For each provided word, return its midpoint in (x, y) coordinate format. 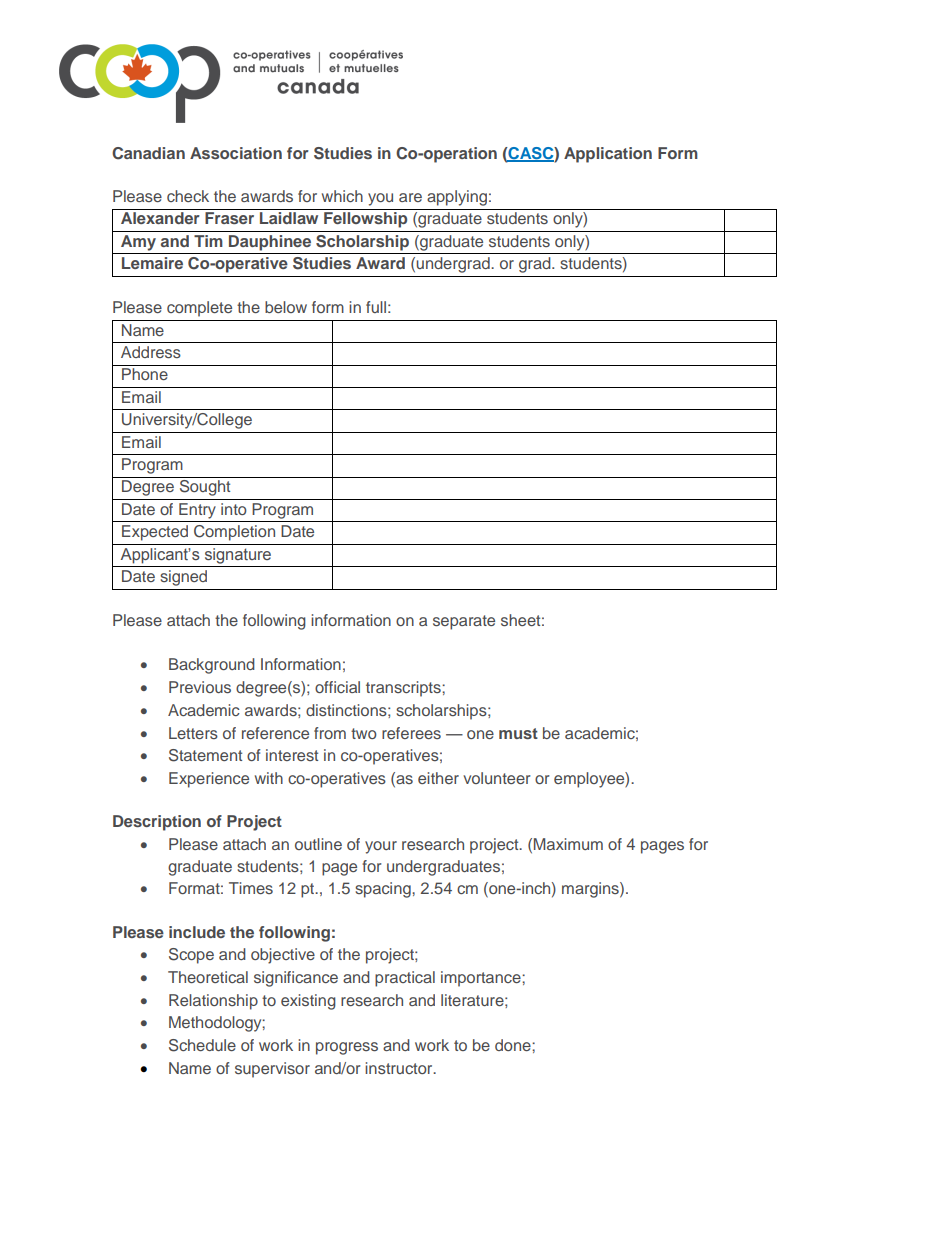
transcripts (404, 689)
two (364, 733)
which (342, 196)
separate (464, 622)
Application (608, 155)
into (234, 509)
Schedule (202, 1045)
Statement (205, 755)
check (188, 196)
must (518, 733)
